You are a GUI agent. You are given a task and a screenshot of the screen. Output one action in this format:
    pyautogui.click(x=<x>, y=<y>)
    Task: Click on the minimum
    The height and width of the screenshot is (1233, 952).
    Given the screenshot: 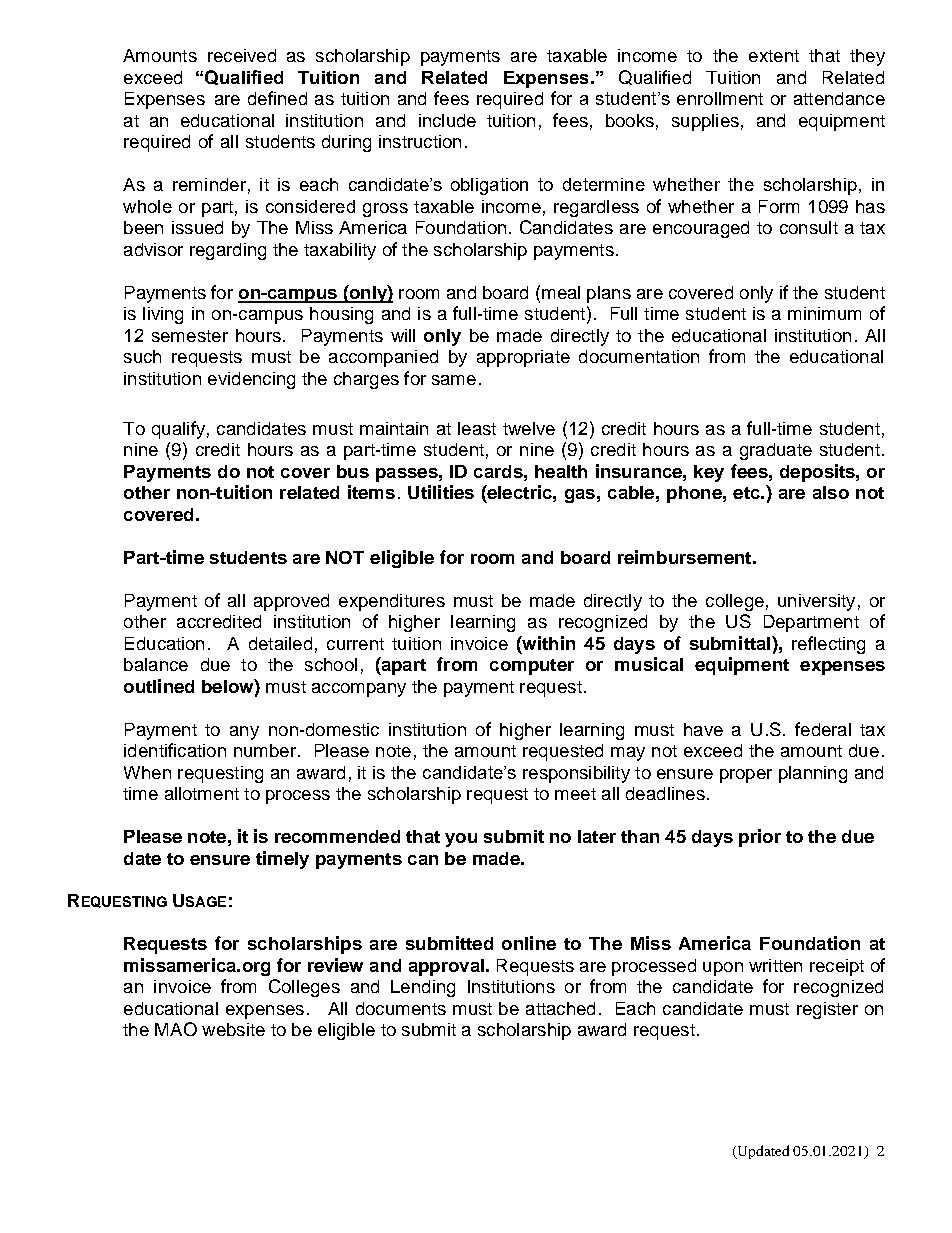 What is the action you would take?
    pyautogui.click(x=824, y=313)
